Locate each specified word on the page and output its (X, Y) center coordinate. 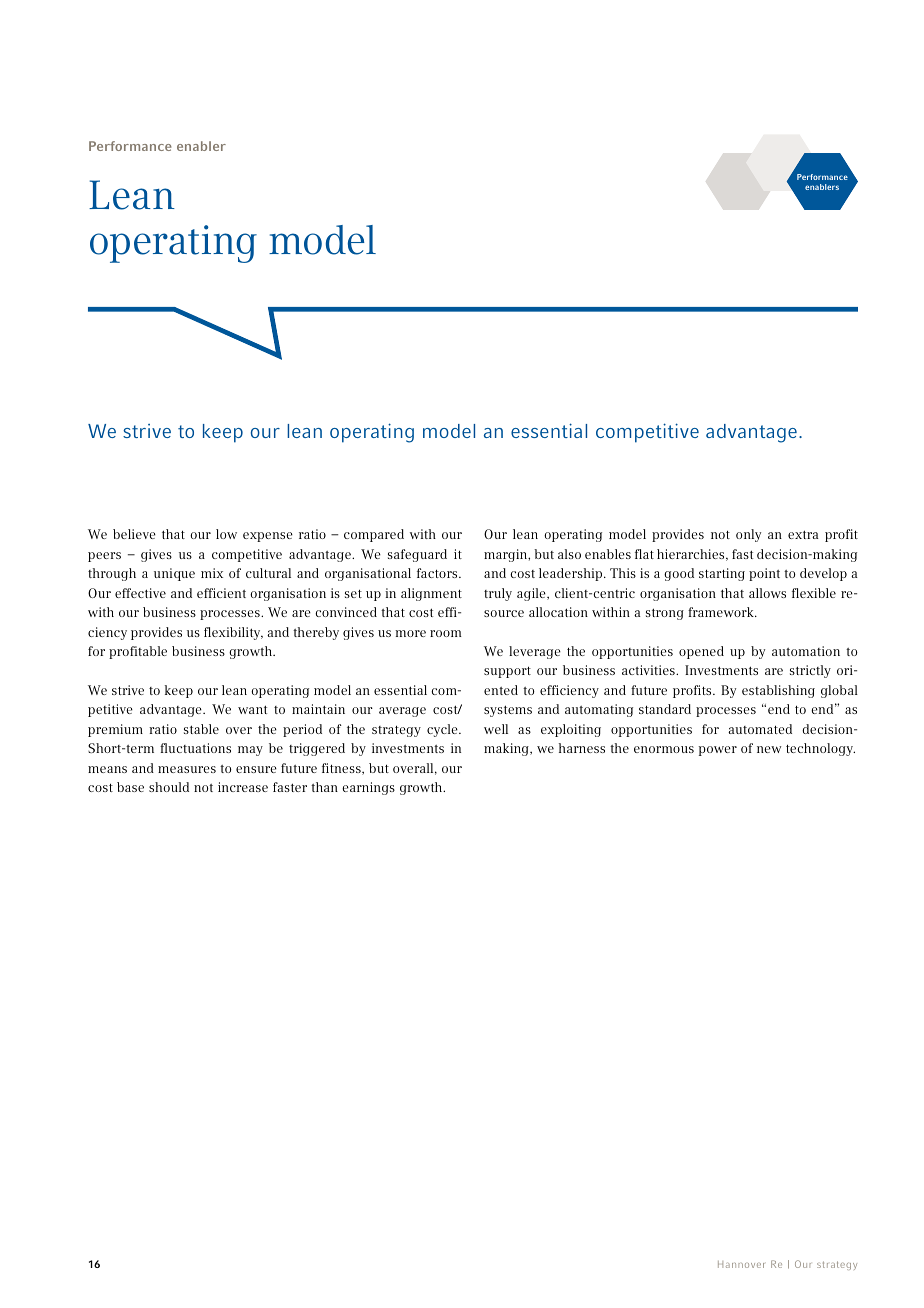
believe (134, 534)
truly (498, 594)
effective (140, 593)
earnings (368, 788)
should (169, 787)
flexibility (233, 633)
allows (767, 593)
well (496, 729)
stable (201, 729)
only (748, 535)
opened (701, 652)
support (507, 672)
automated (760, 729)
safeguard (417, 555)
